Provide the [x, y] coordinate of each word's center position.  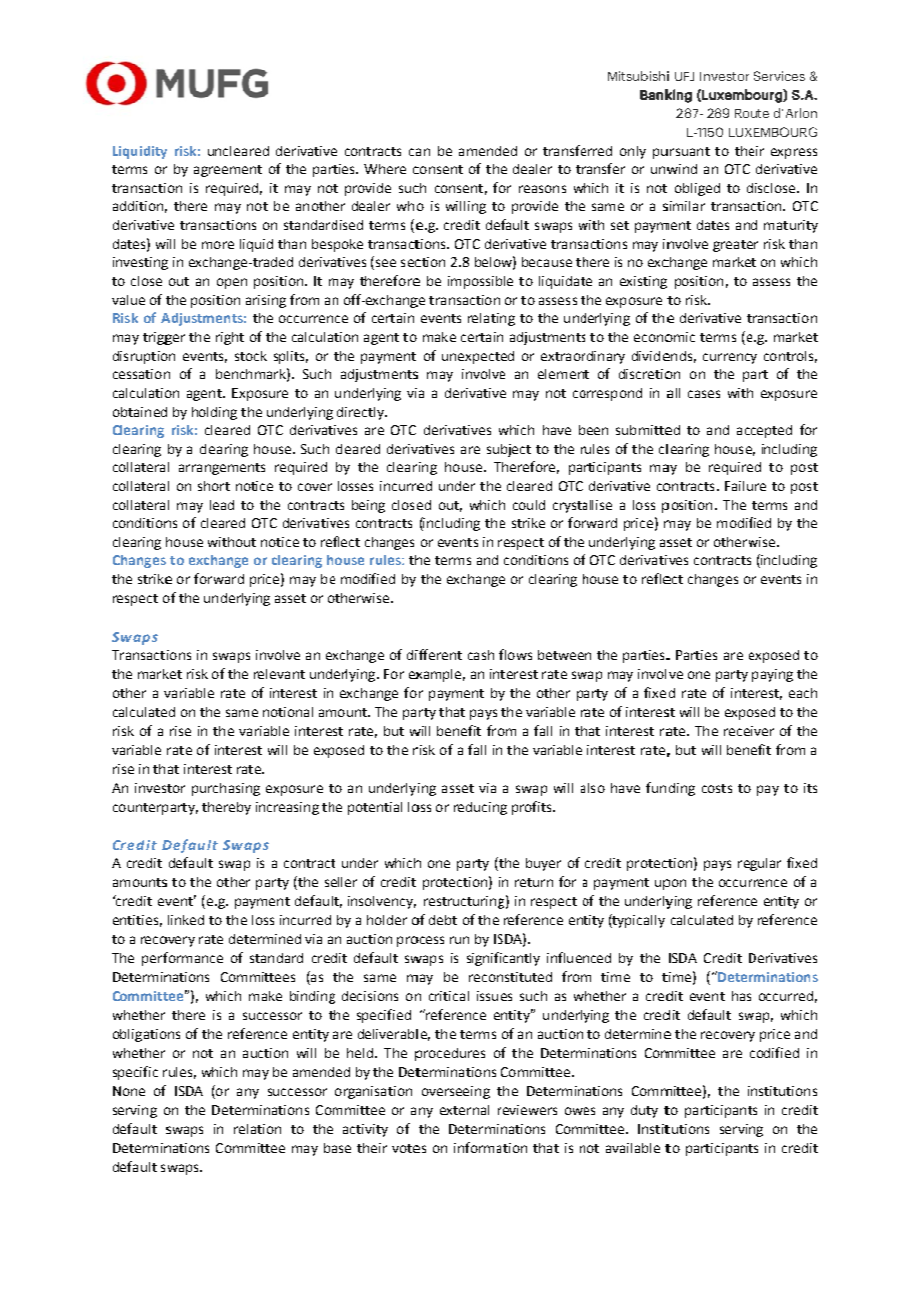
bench [234, 374]
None [129, 1091]
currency [730, 358]
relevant [279, 674]
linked [186, 920]
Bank [656, 94]
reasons [542, 189]
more [218, 245]
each [803, 693]
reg [749, 865]
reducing [480, 808]
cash [481, 655]
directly [361, 413]
